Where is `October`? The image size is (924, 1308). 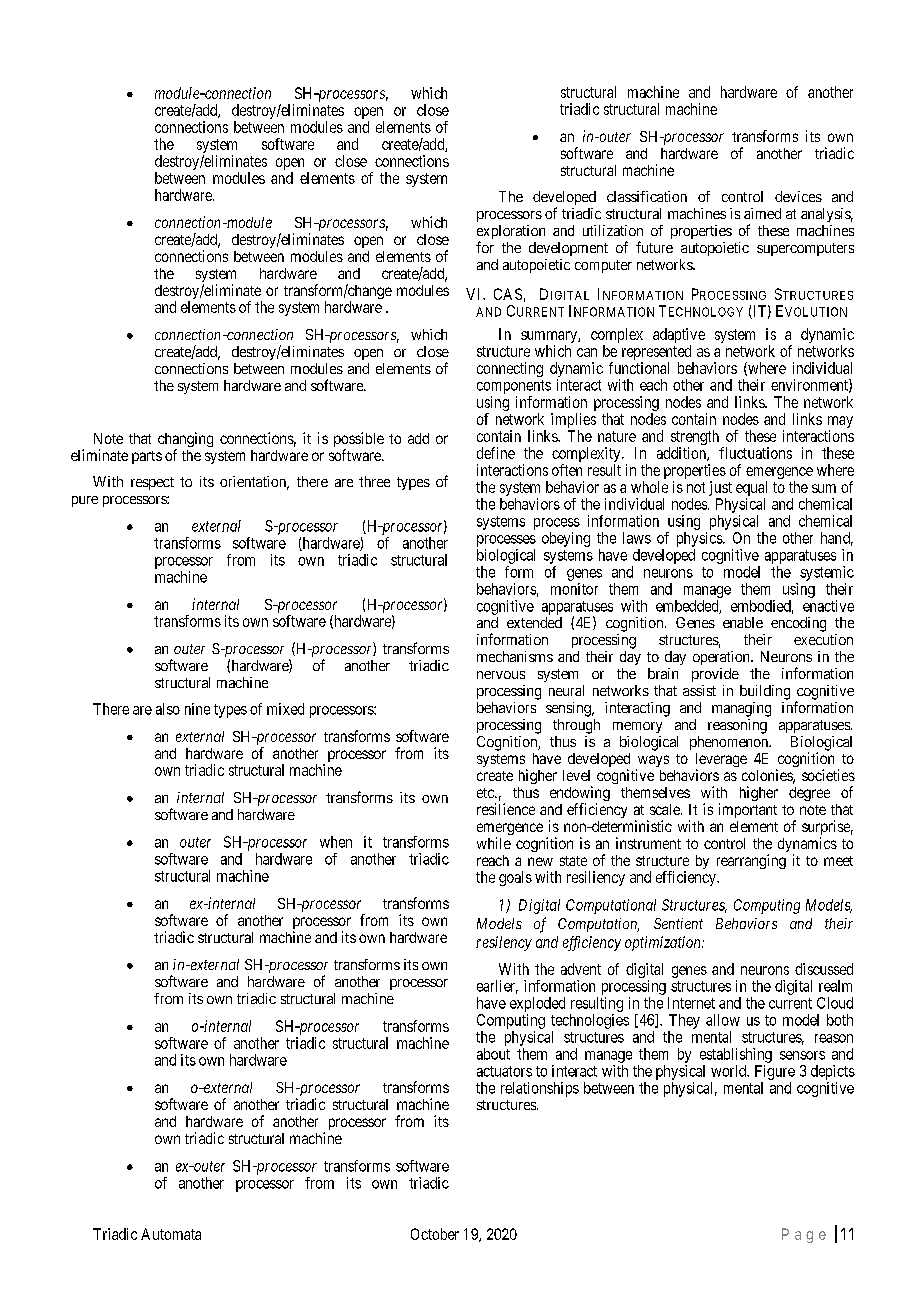
October is located at coordinates (435, 1234).
